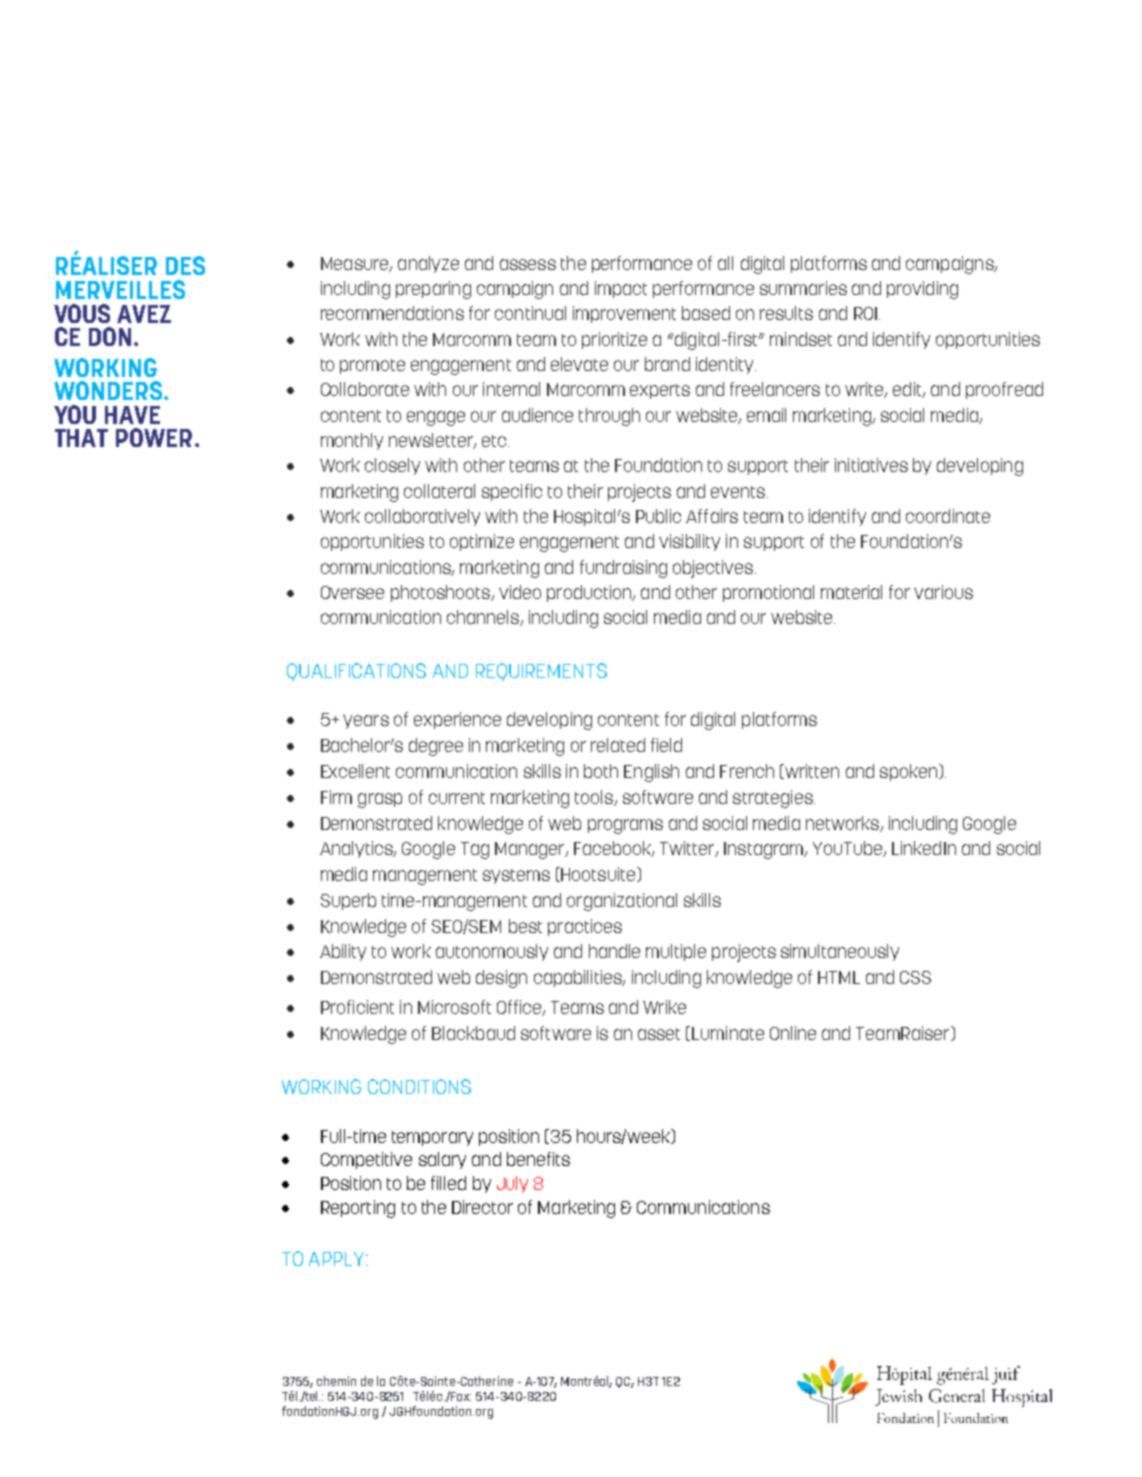 The image size is (1142, 1477). I want to click on chemin, so click(336, 1381).
